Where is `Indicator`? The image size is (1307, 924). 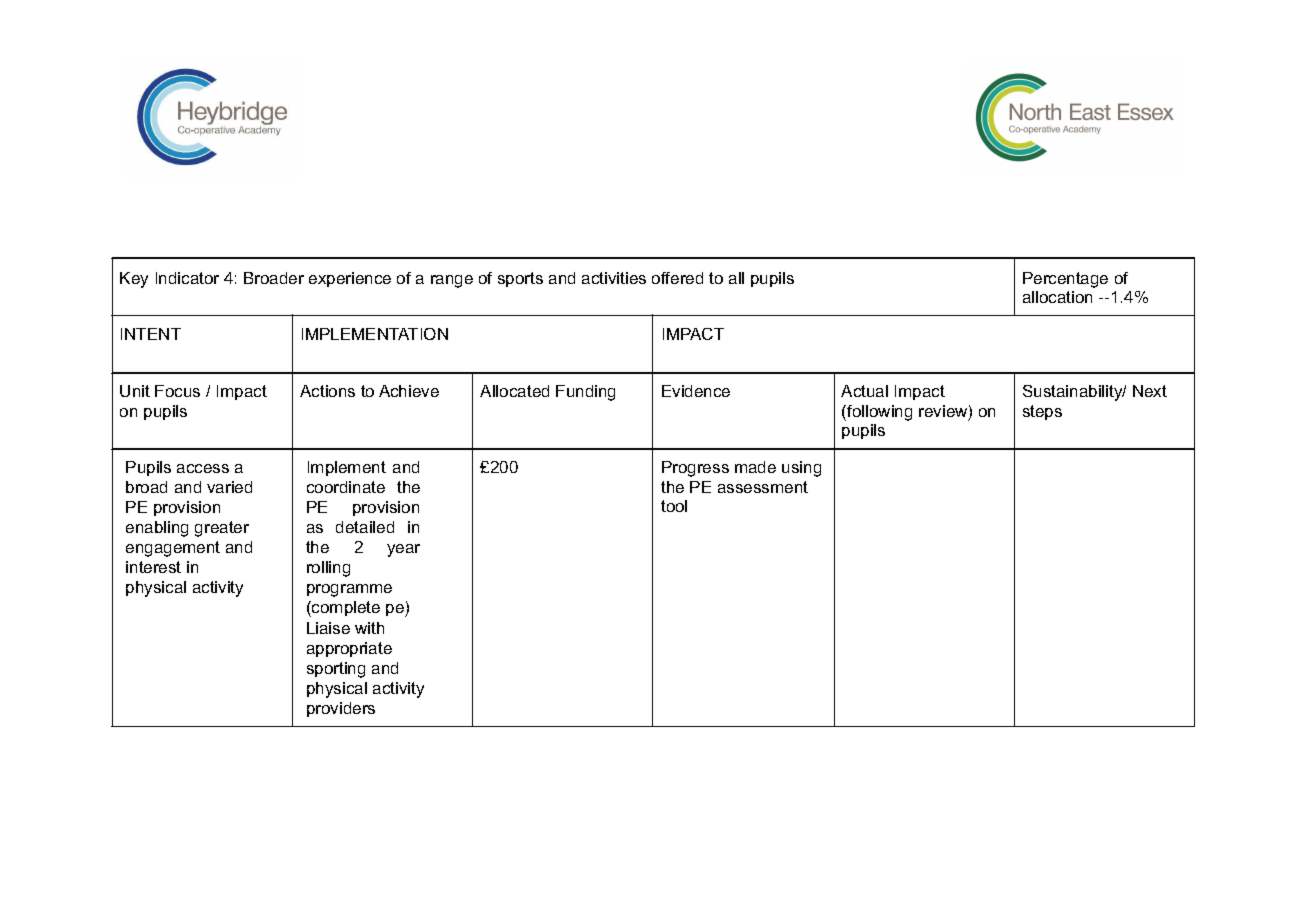 Indicator is located at coordinates (187, 278).
